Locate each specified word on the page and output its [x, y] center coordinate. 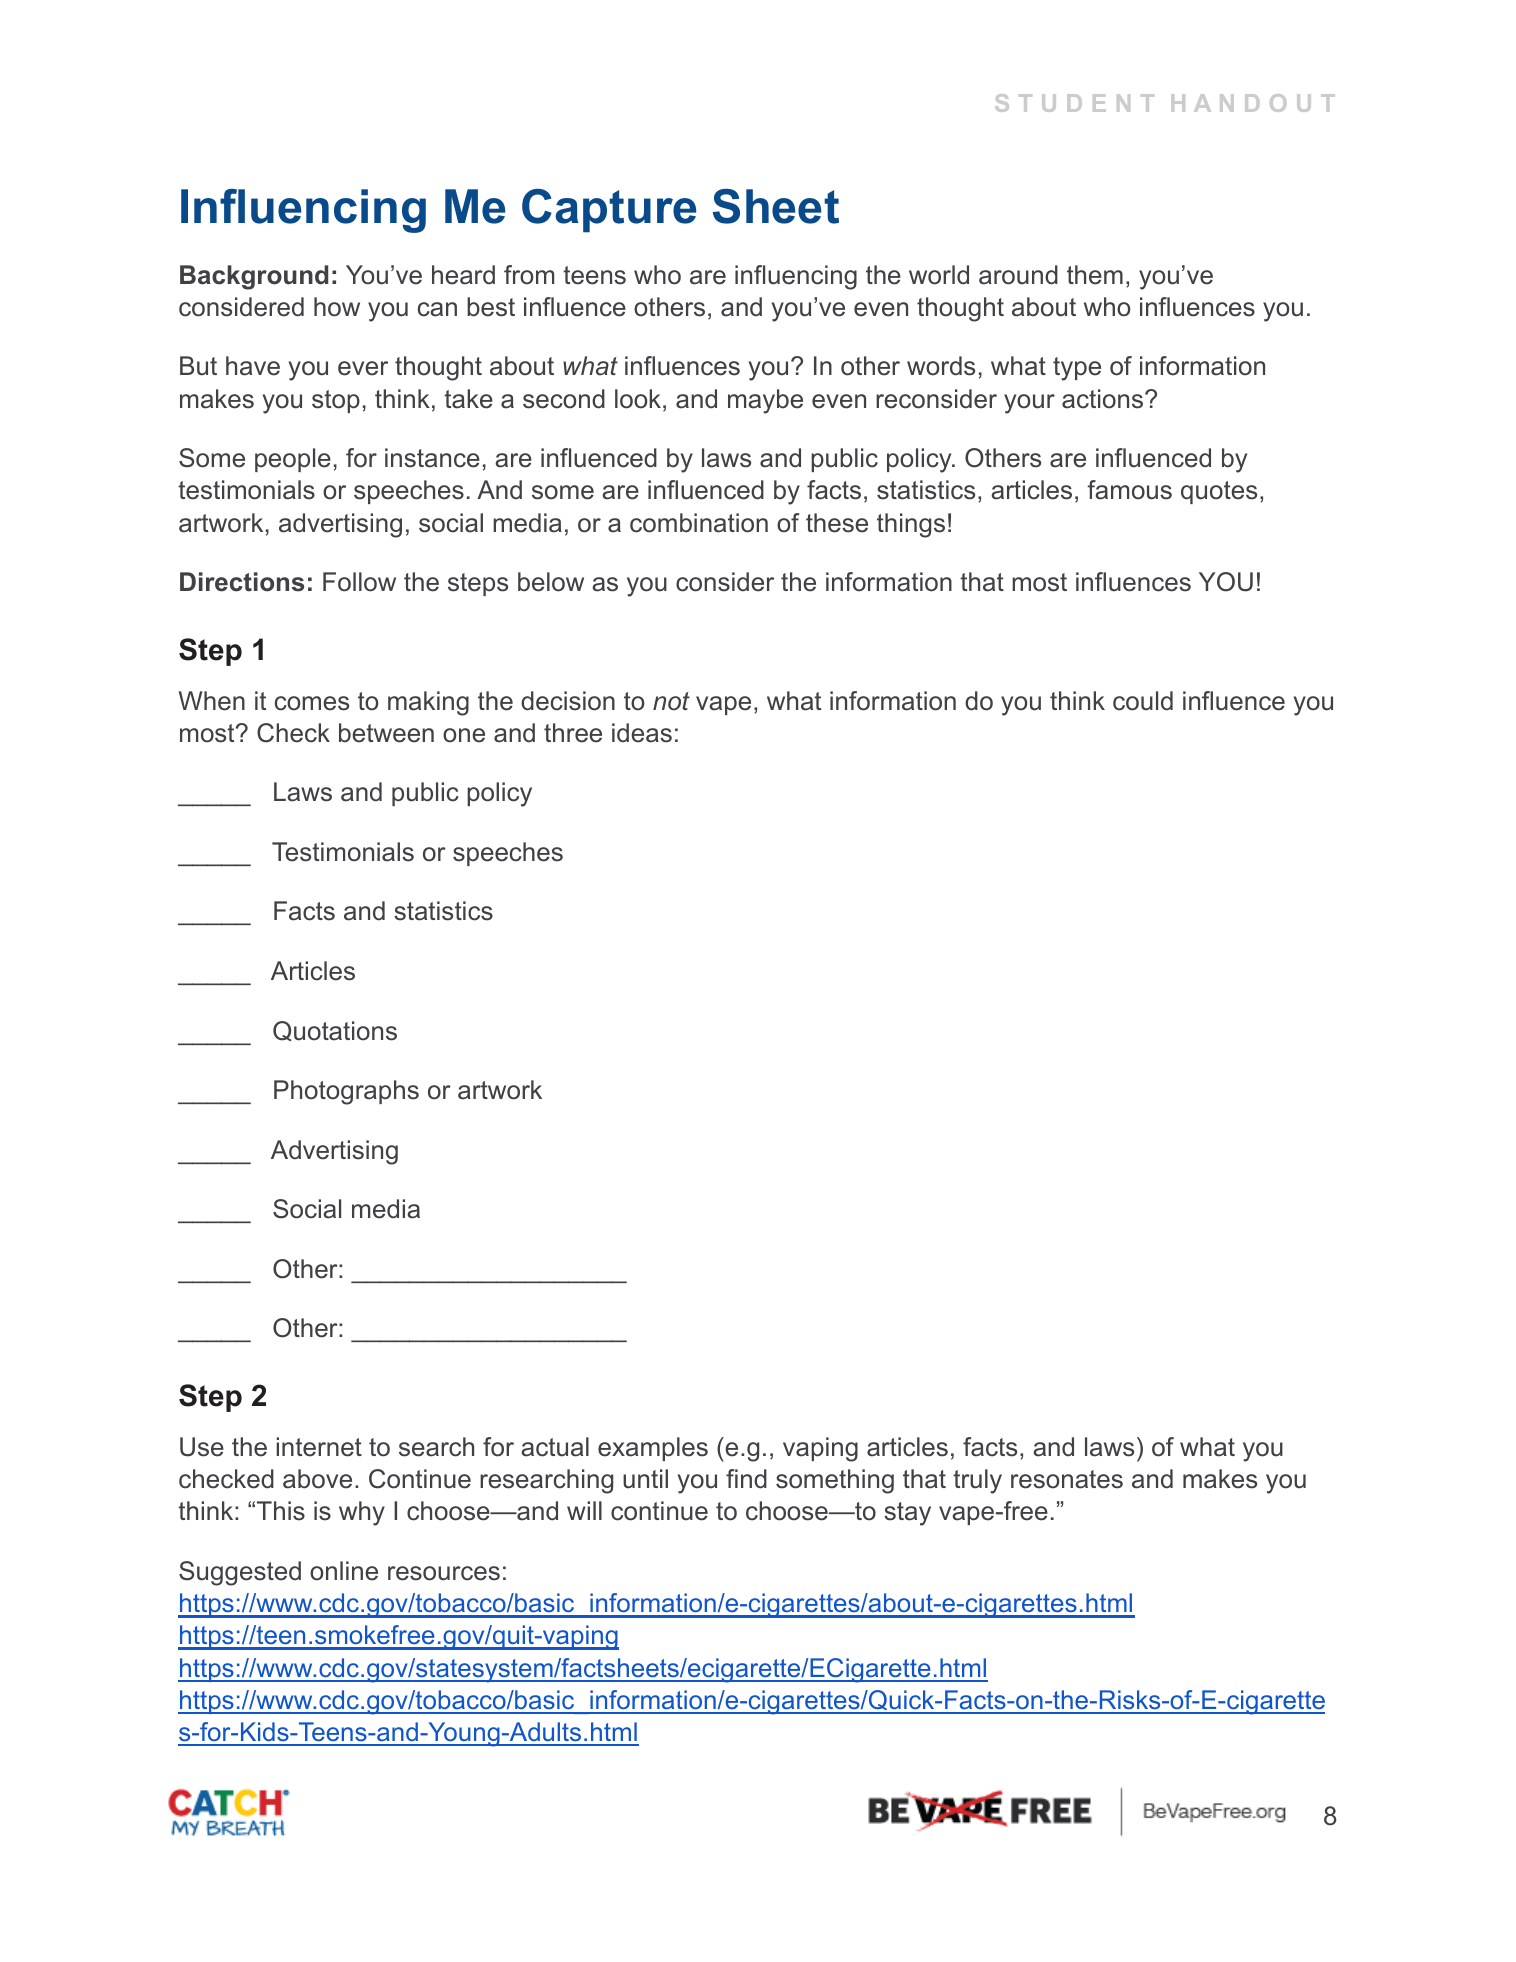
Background [254, 277]
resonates [1067, 1479]
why [362, 1513]
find [746, 1479]
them [1095, 275]
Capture [609, 211]
